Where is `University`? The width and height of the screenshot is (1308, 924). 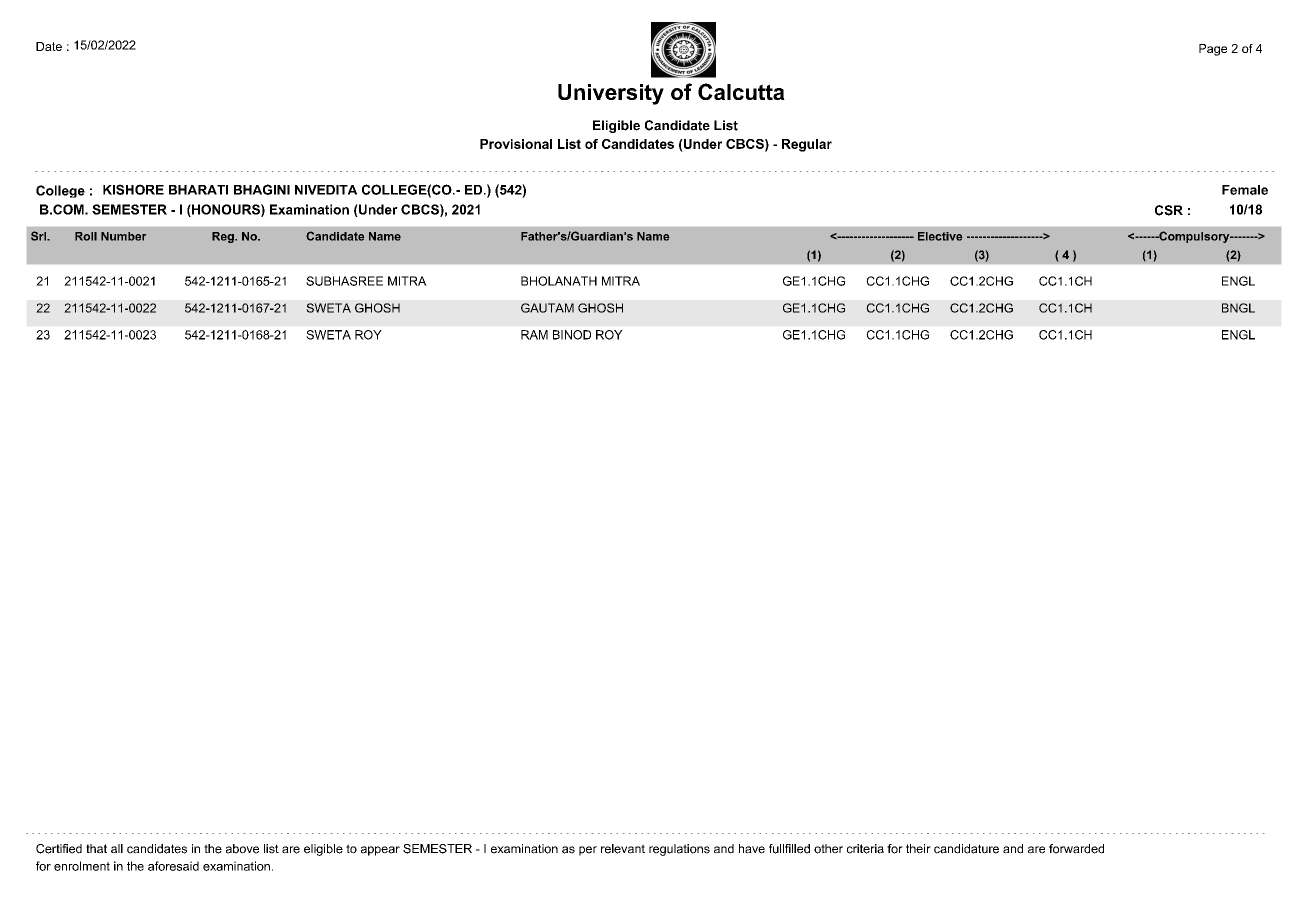
University is located at coordinates (611, 94).
